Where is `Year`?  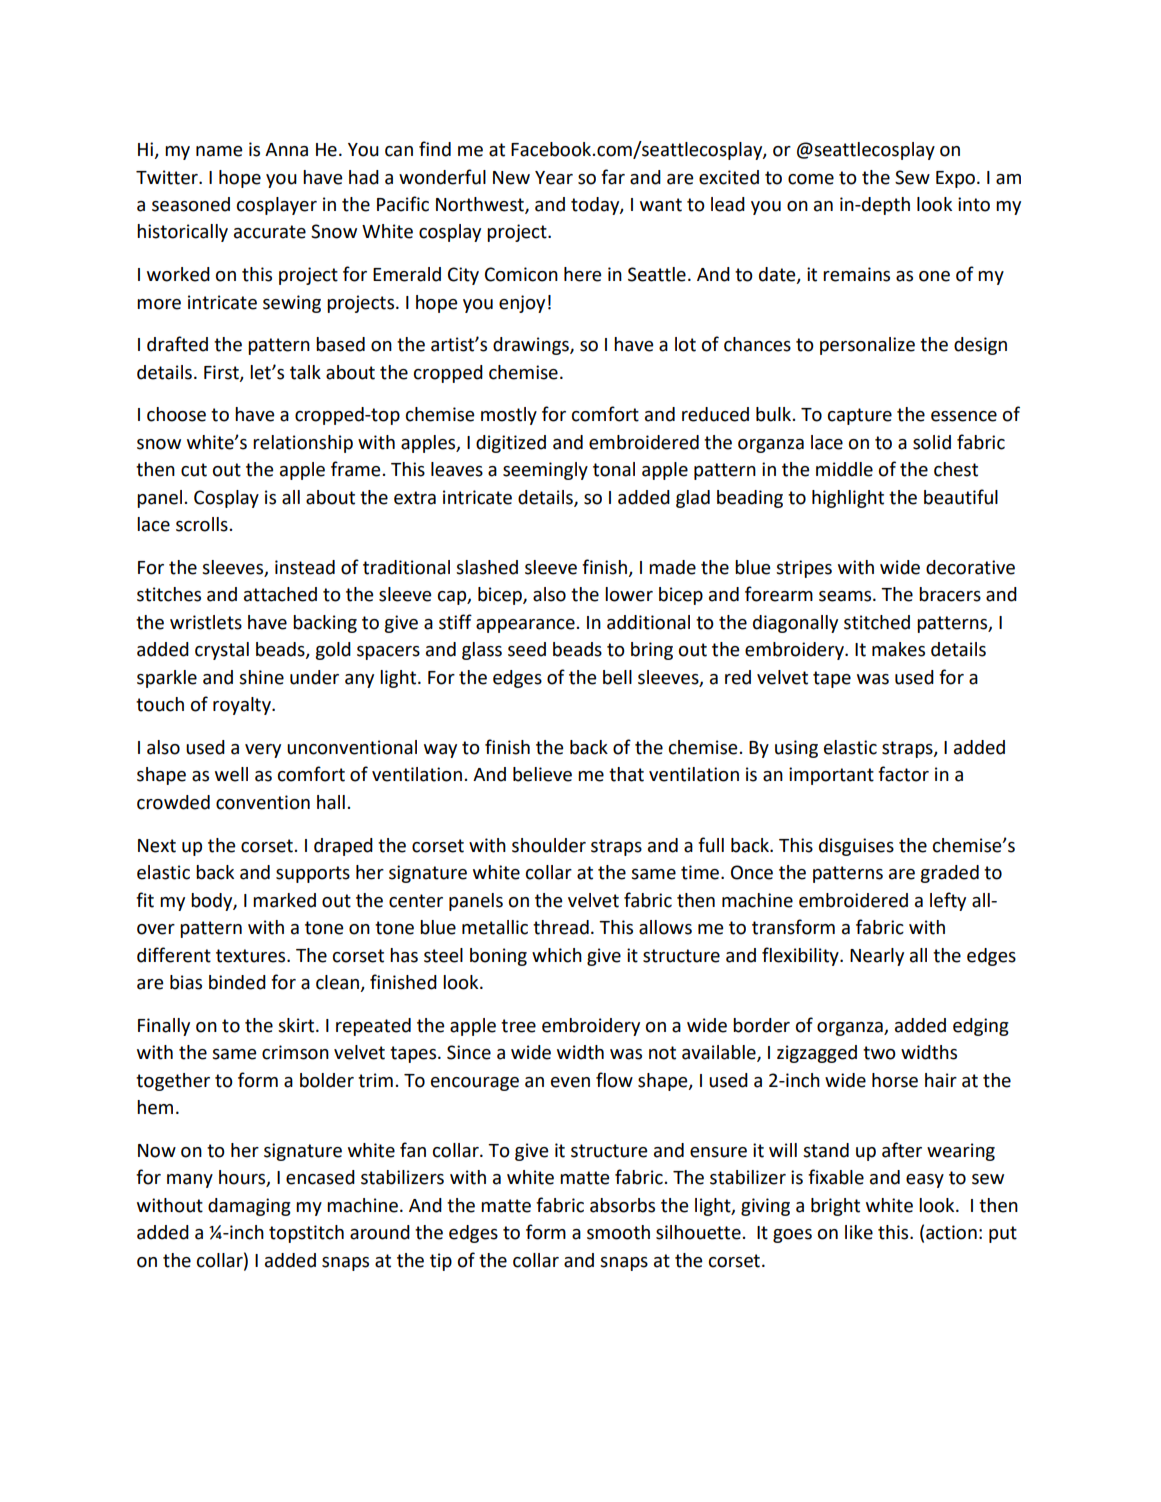 Year is located at coordinates (554, 178).
